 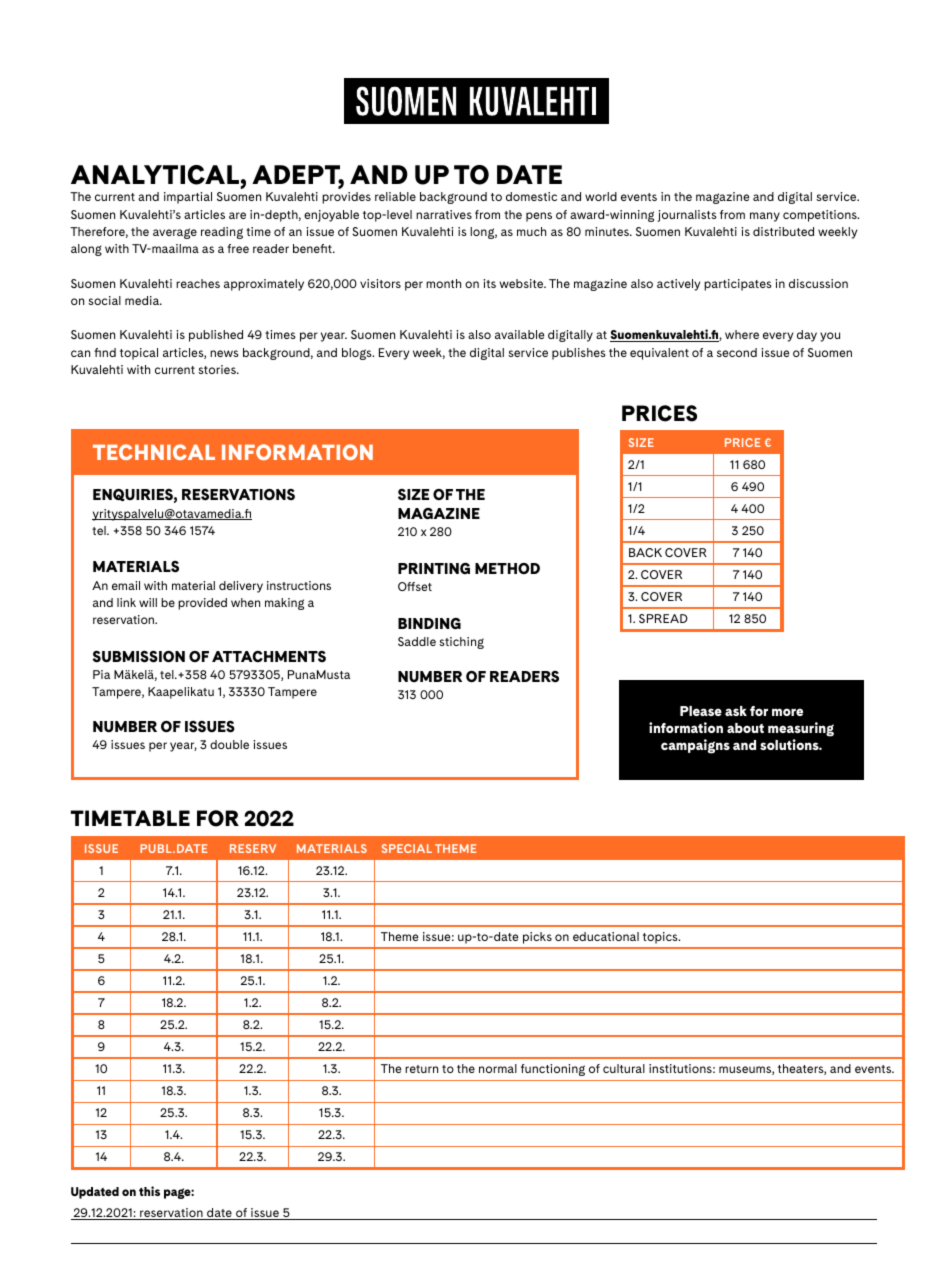 I want to click on campaigns, so click(x=695, y=746).
